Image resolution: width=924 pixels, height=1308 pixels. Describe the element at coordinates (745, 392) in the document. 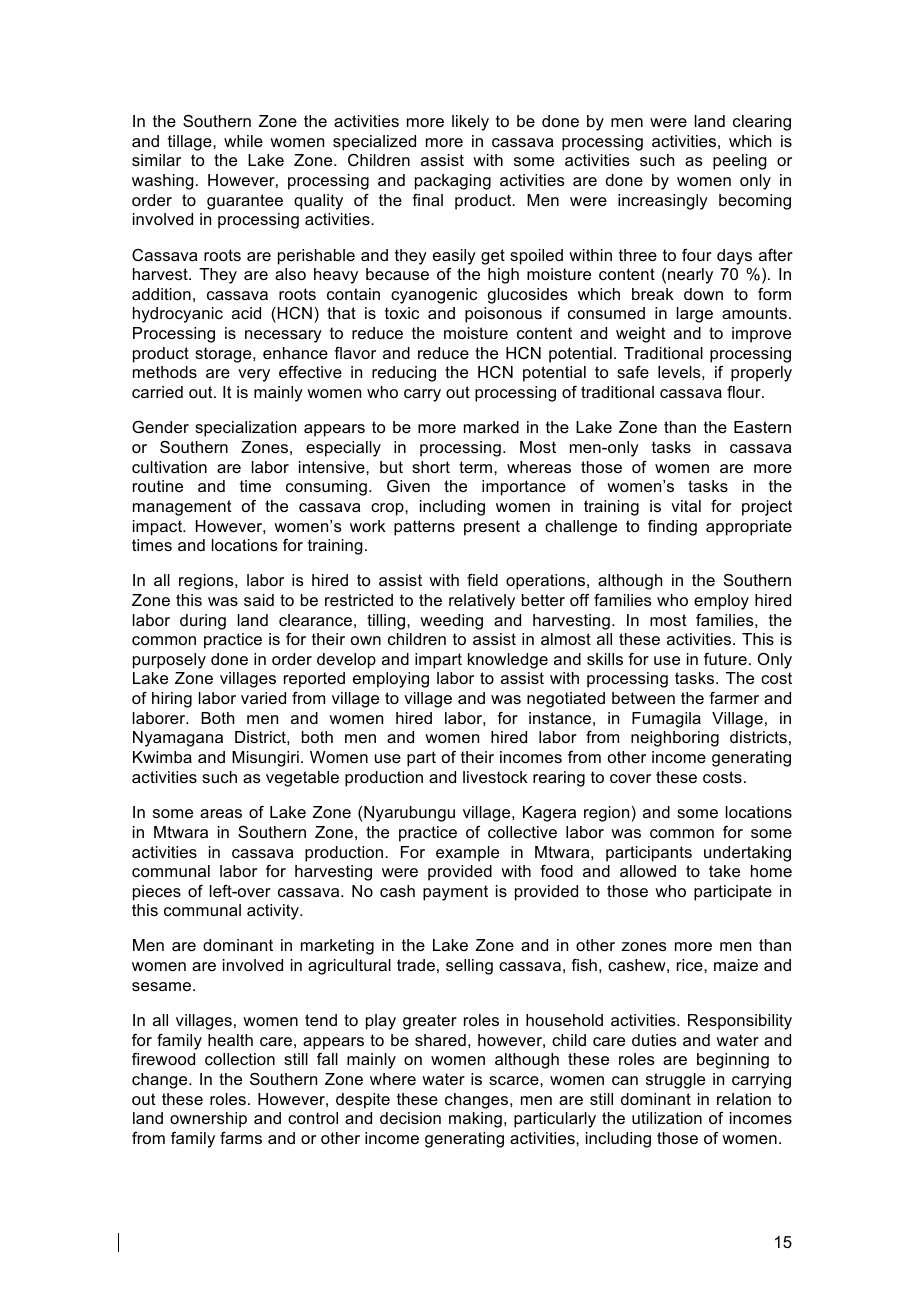

I see `flour` at that location.
